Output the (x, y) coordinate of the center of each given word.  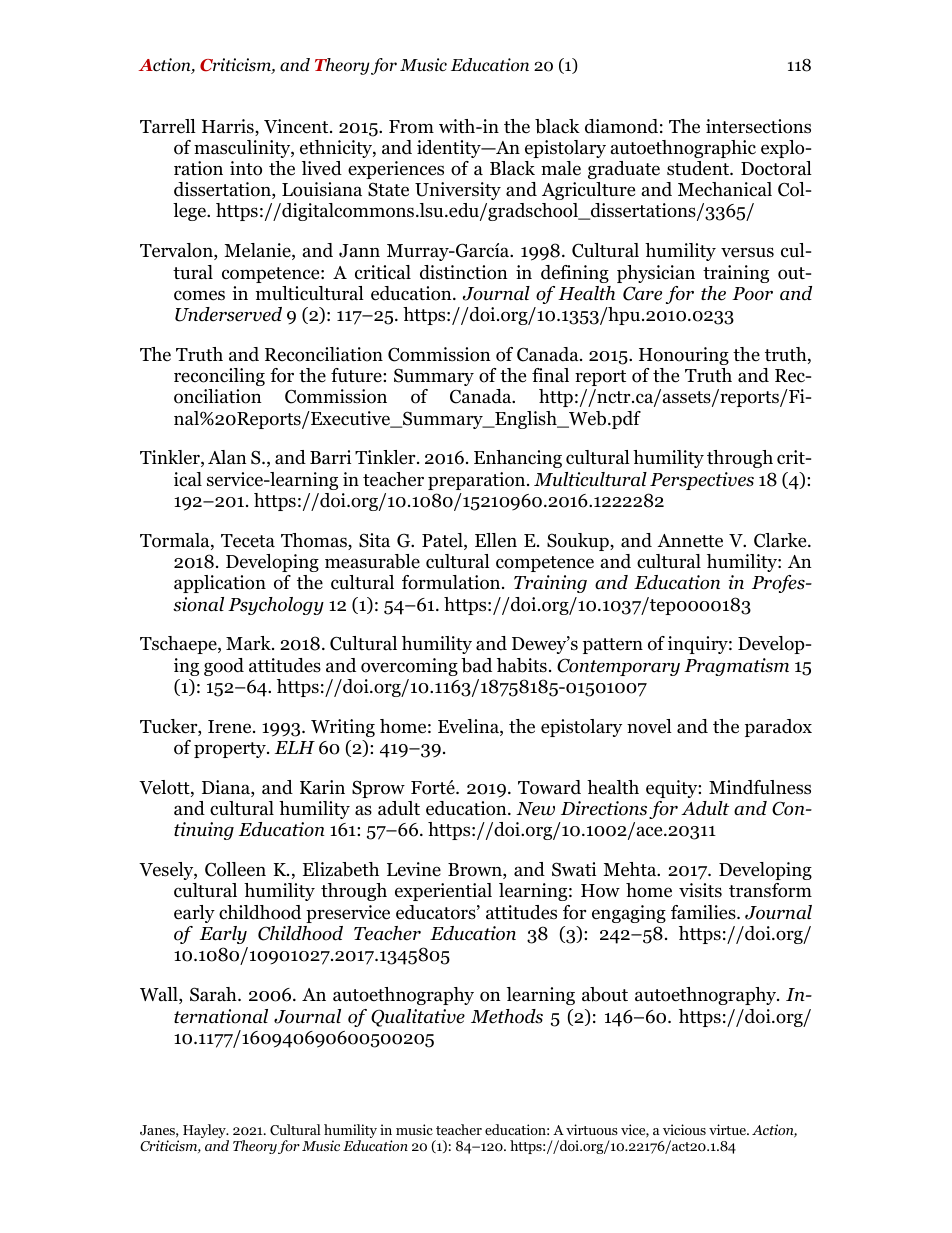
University (458, 191)
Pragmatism (736, 667)
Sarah (214, 994)
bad (476, 665)
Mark (249, 643)
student (699, 168)
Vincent (297, 126)
